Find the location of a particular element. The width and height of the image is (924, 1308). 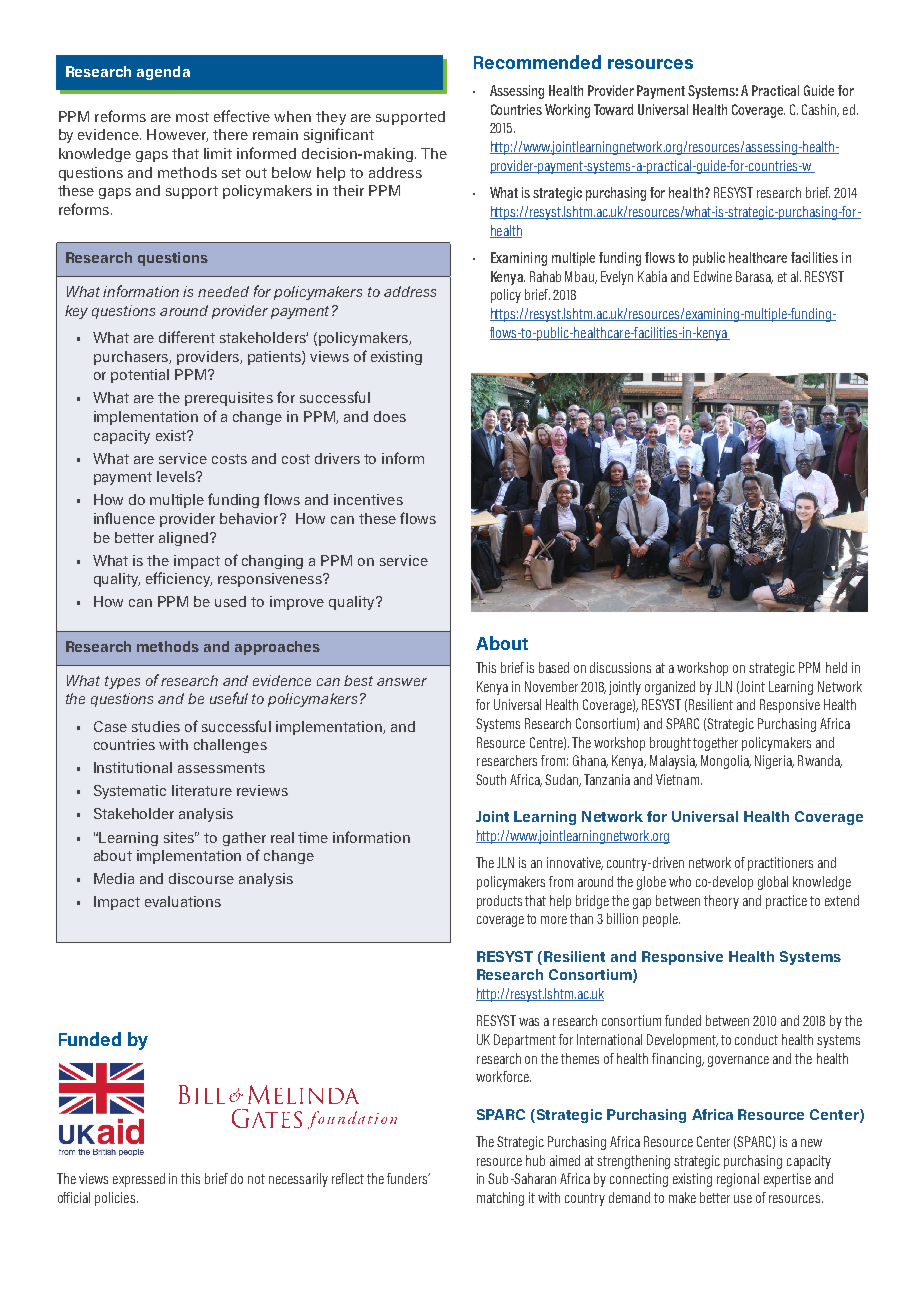

efficiency is located at coordinates (179, 579).
